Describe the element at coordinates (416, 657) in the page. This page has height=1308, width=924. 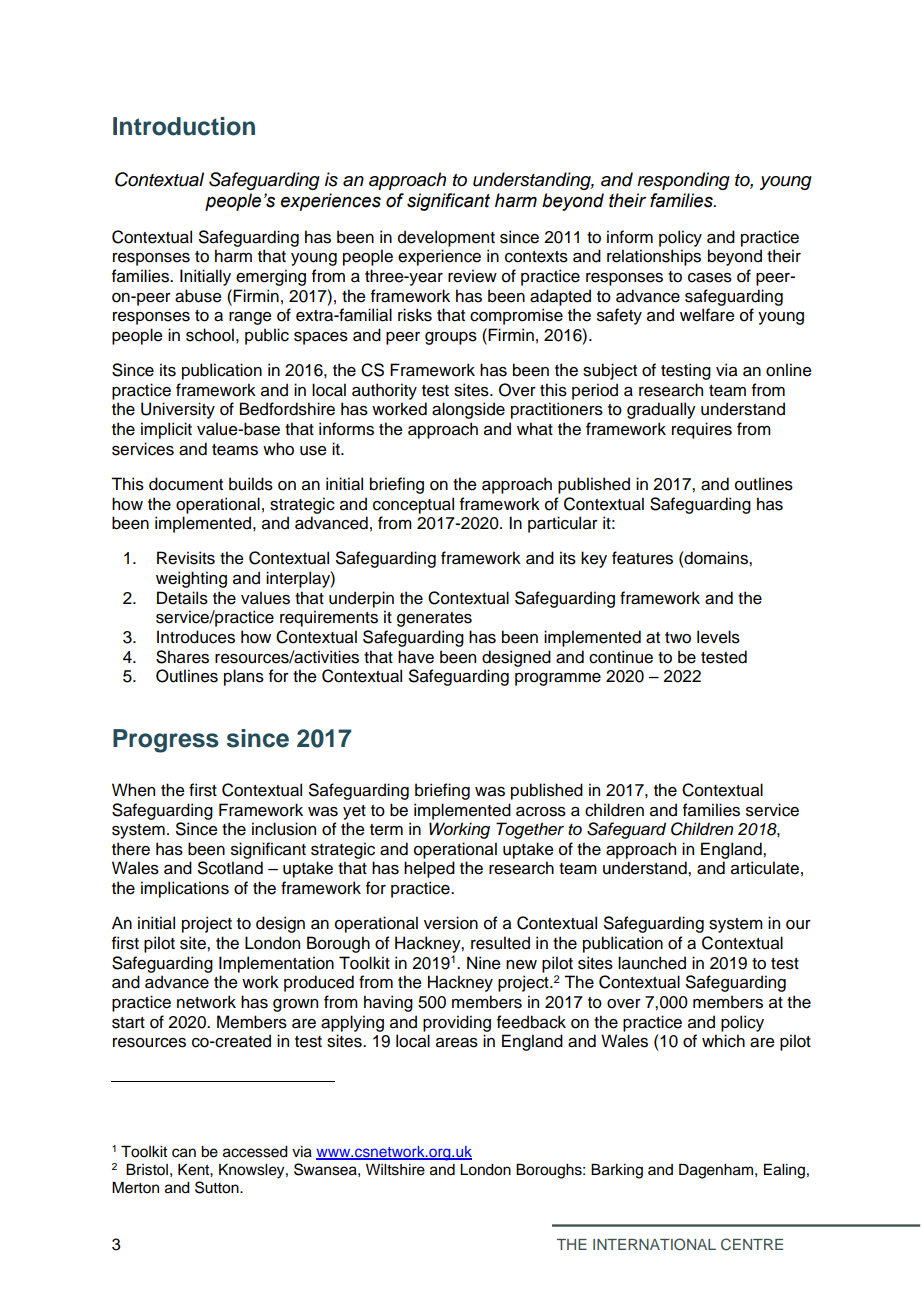
I see `have` at that location.
